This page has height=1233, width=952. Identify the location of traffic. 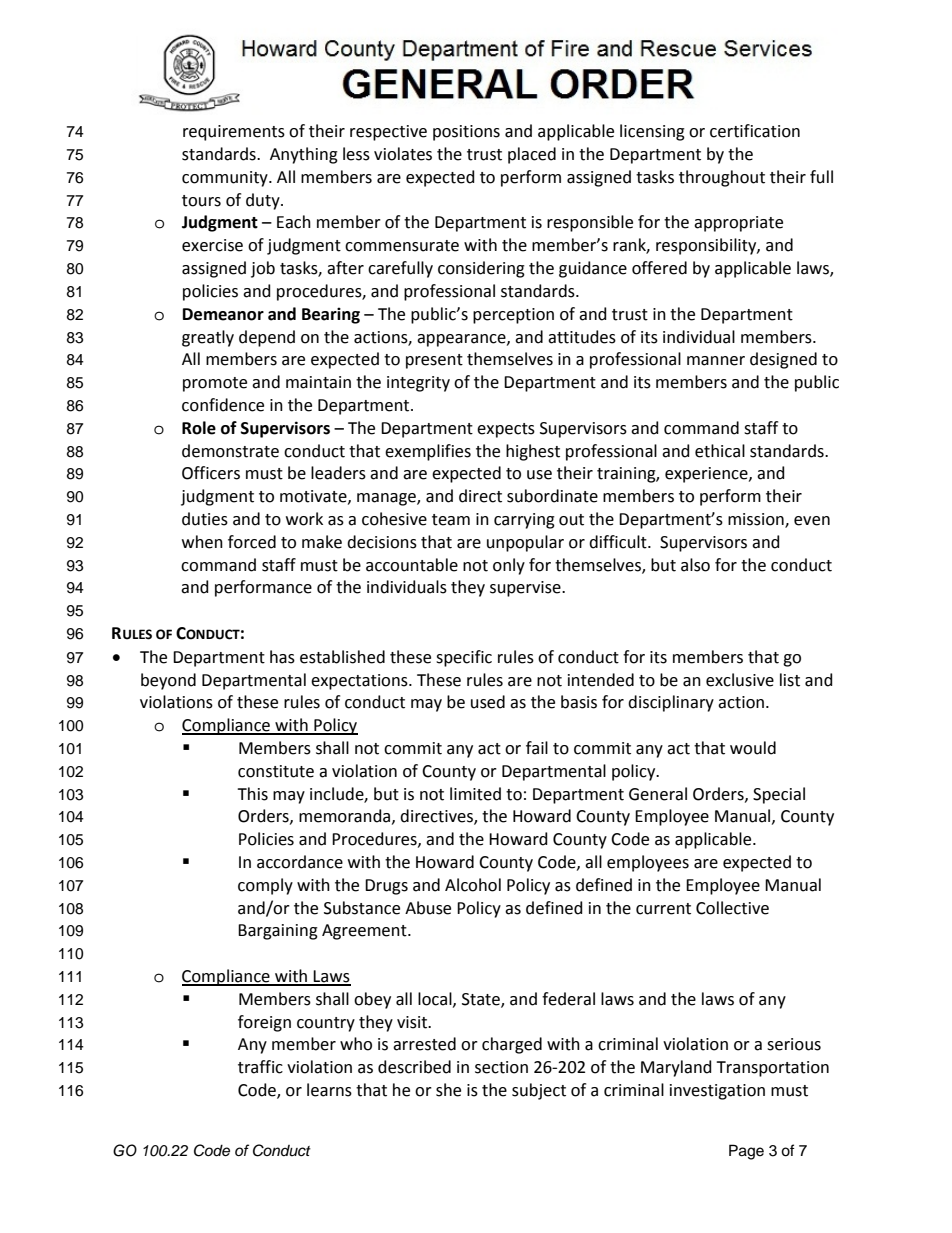
(260, 1067).
